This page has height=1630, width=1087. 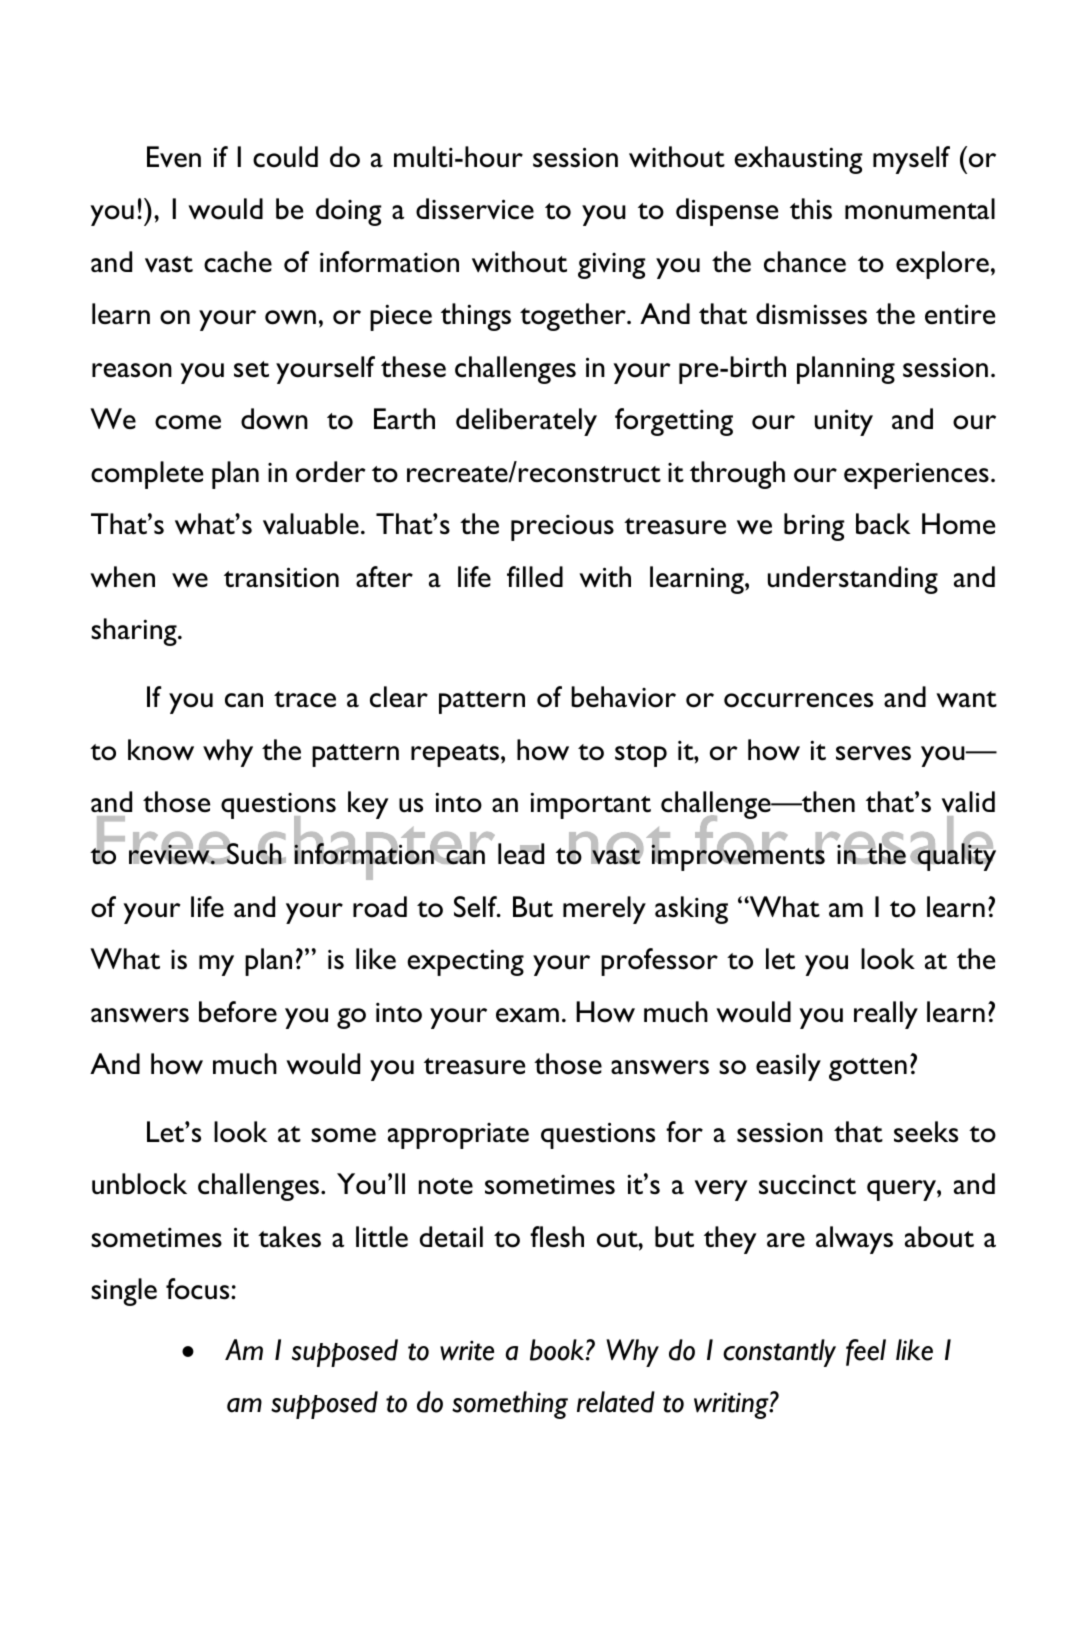 What do you see at coordinates (147, 475) in the page?
I see `complete` at bounding box center [147, 475].
